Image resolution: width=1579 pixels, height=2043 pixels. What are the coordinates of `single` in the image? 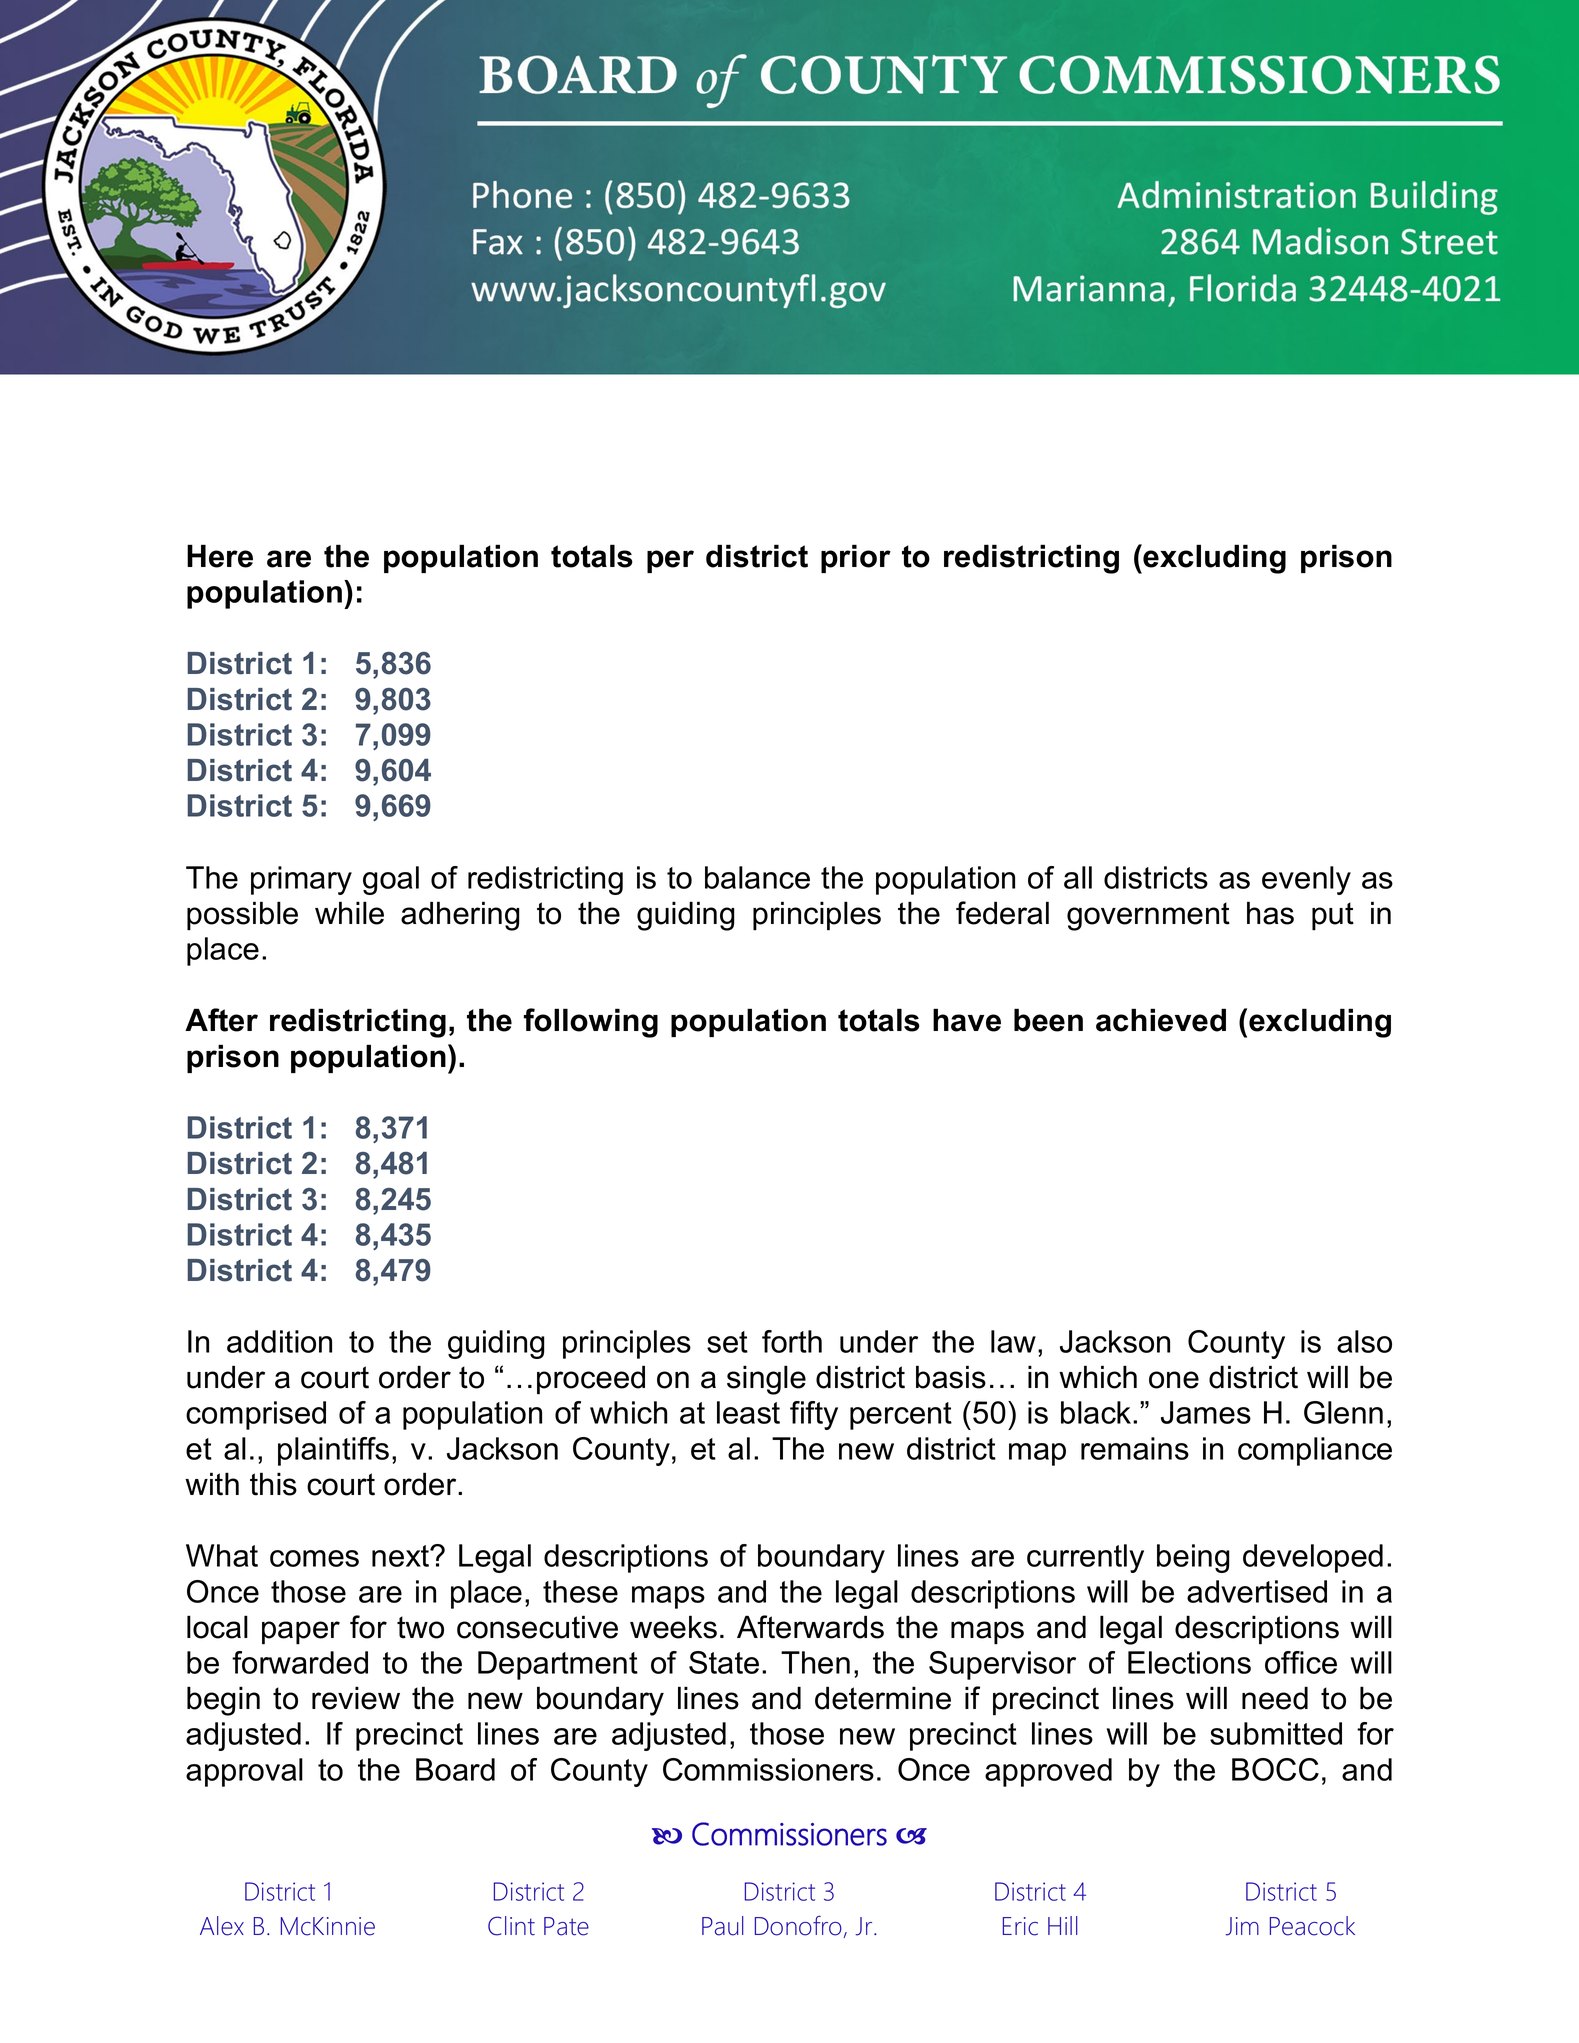 It's located at (766, 1380).
